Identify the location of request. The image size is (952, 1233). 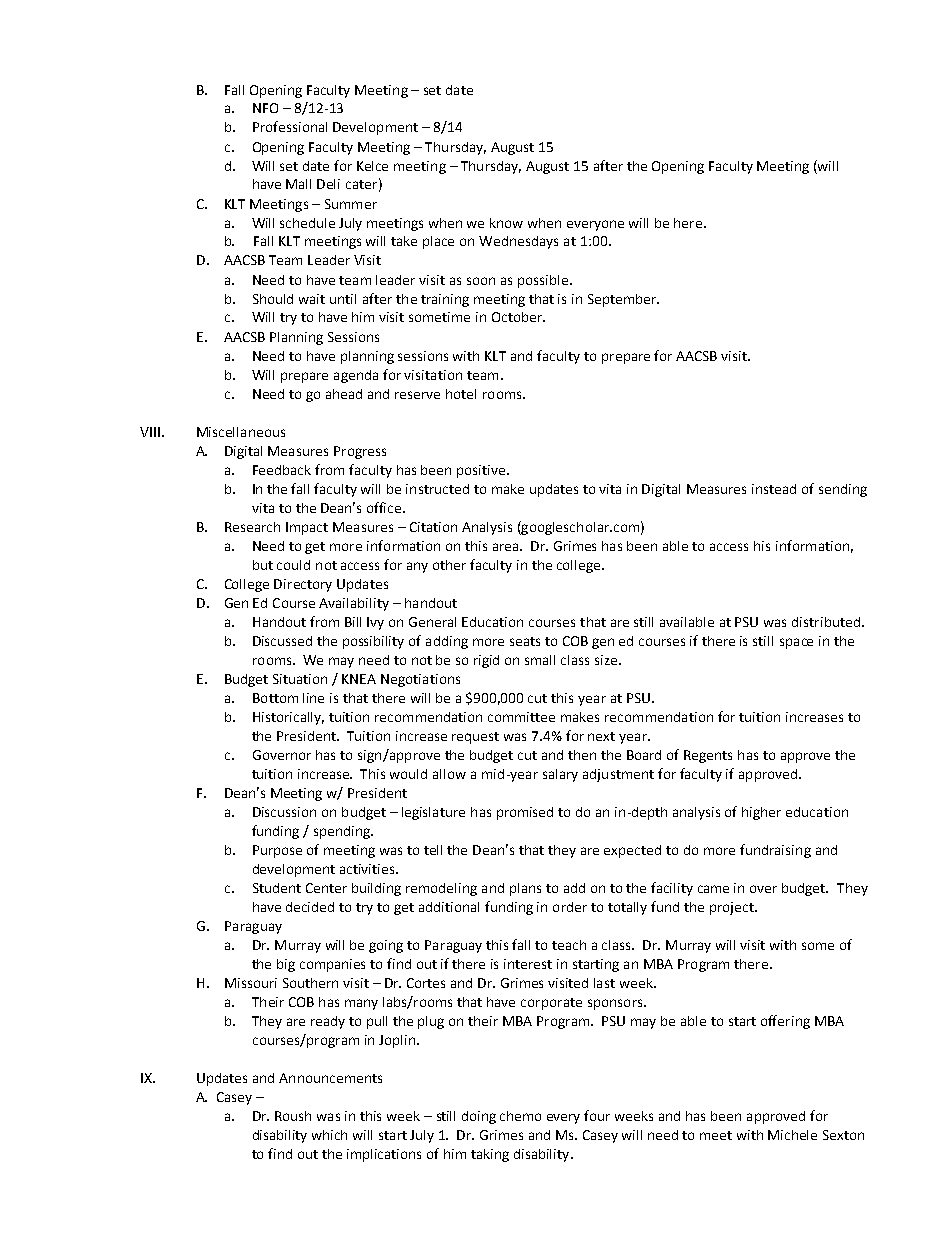
(475, 738).
